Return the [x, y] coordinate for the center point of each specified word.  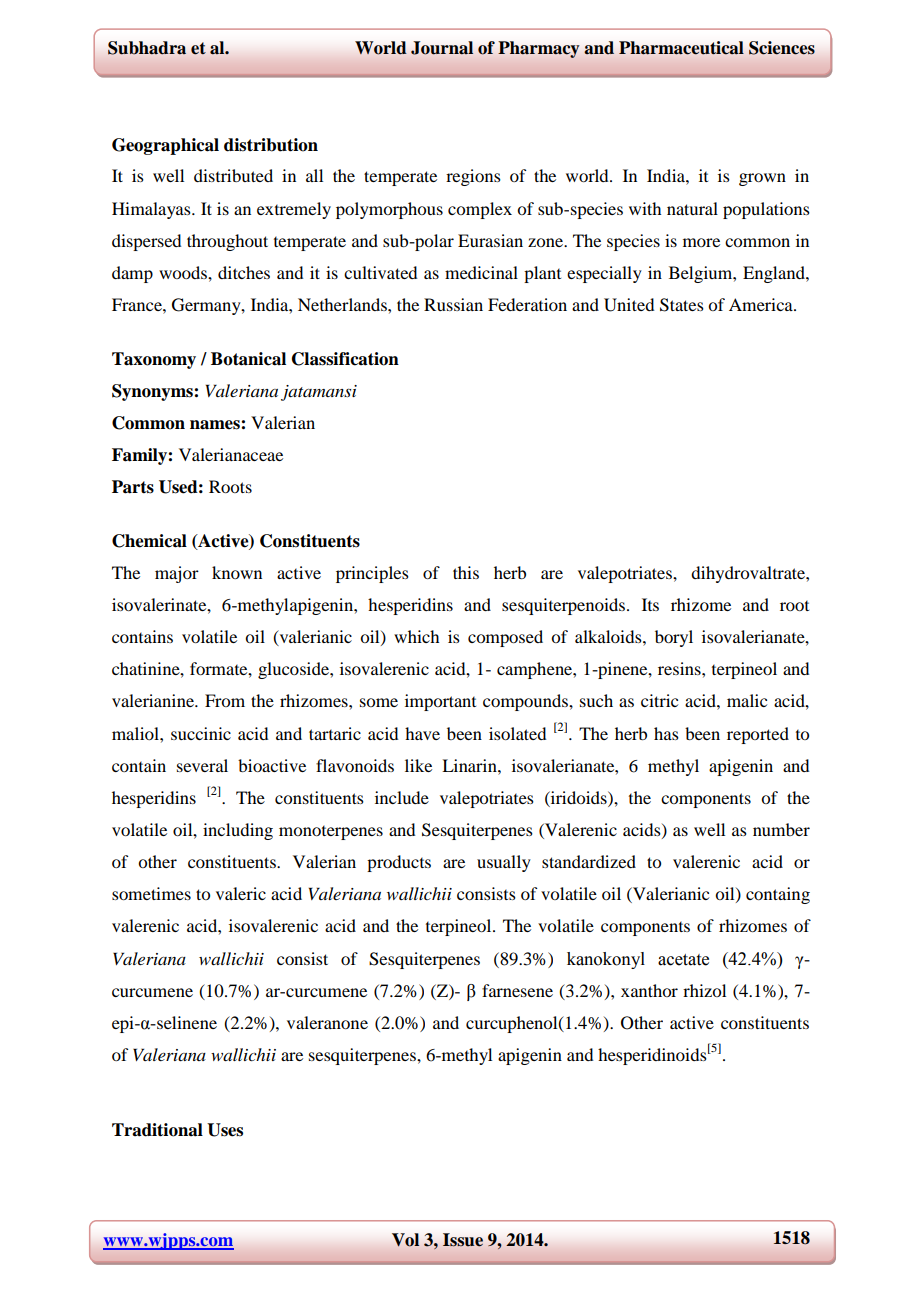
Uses [225, 1130]
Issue [463, 1240]
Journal [442, 48]
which [416, 636]
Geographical [165, 146]
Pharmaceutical [681, 48]
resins [680, 668]
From [225, 700]
